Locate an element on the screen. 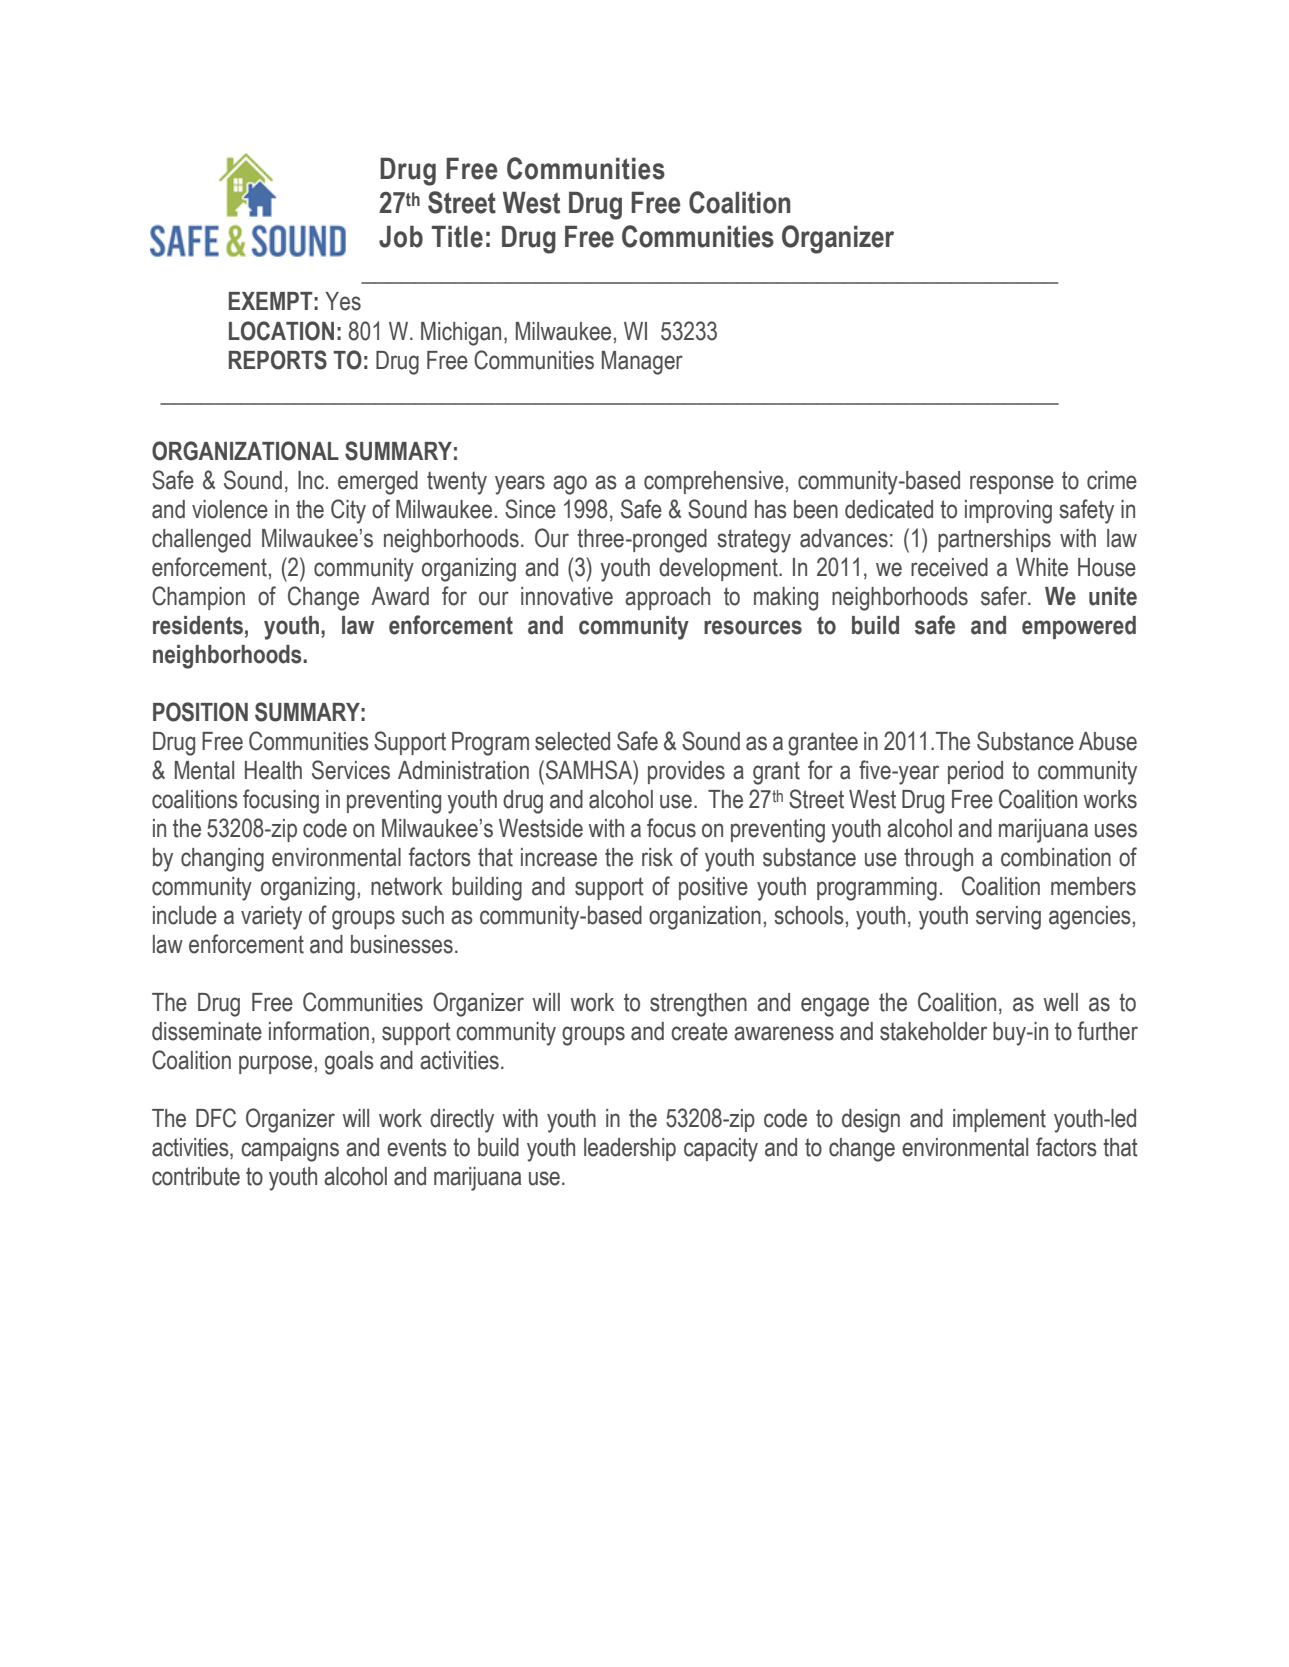 This screenshot has height=1667, width=1289. response is located at coordinates (1012, 484).
